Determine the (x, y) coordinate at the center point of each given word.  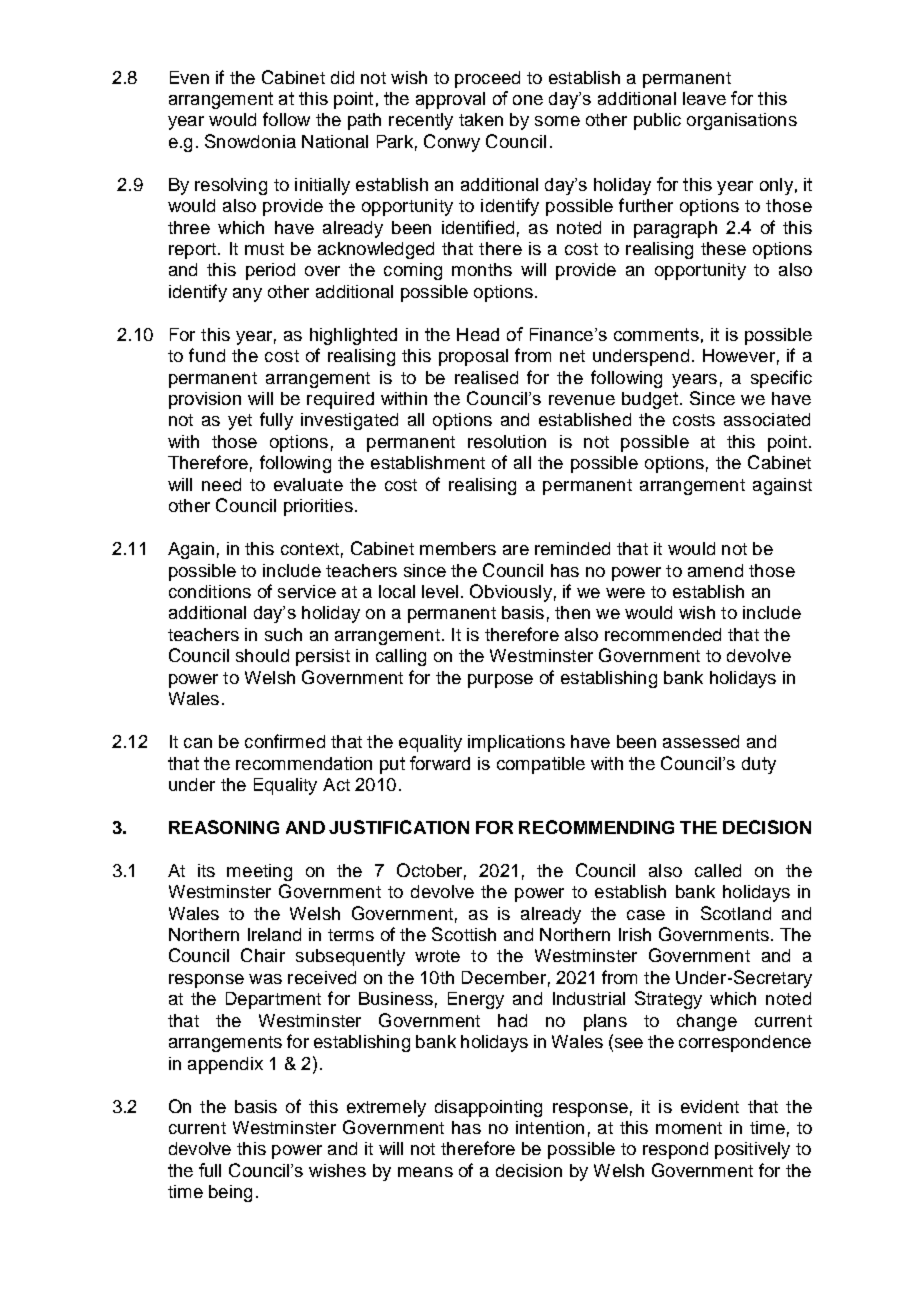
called (718, 870)
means (425, 1172)
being (230, 1193)
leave (704, 98)
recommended (663, 634)
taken (481, 119)
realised (486, 377)
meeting (259, 872)
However (739, 355)
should (262, 655)
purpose (500, 681)
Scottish (464, 934)
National (335, 141)
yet (240, 422)
